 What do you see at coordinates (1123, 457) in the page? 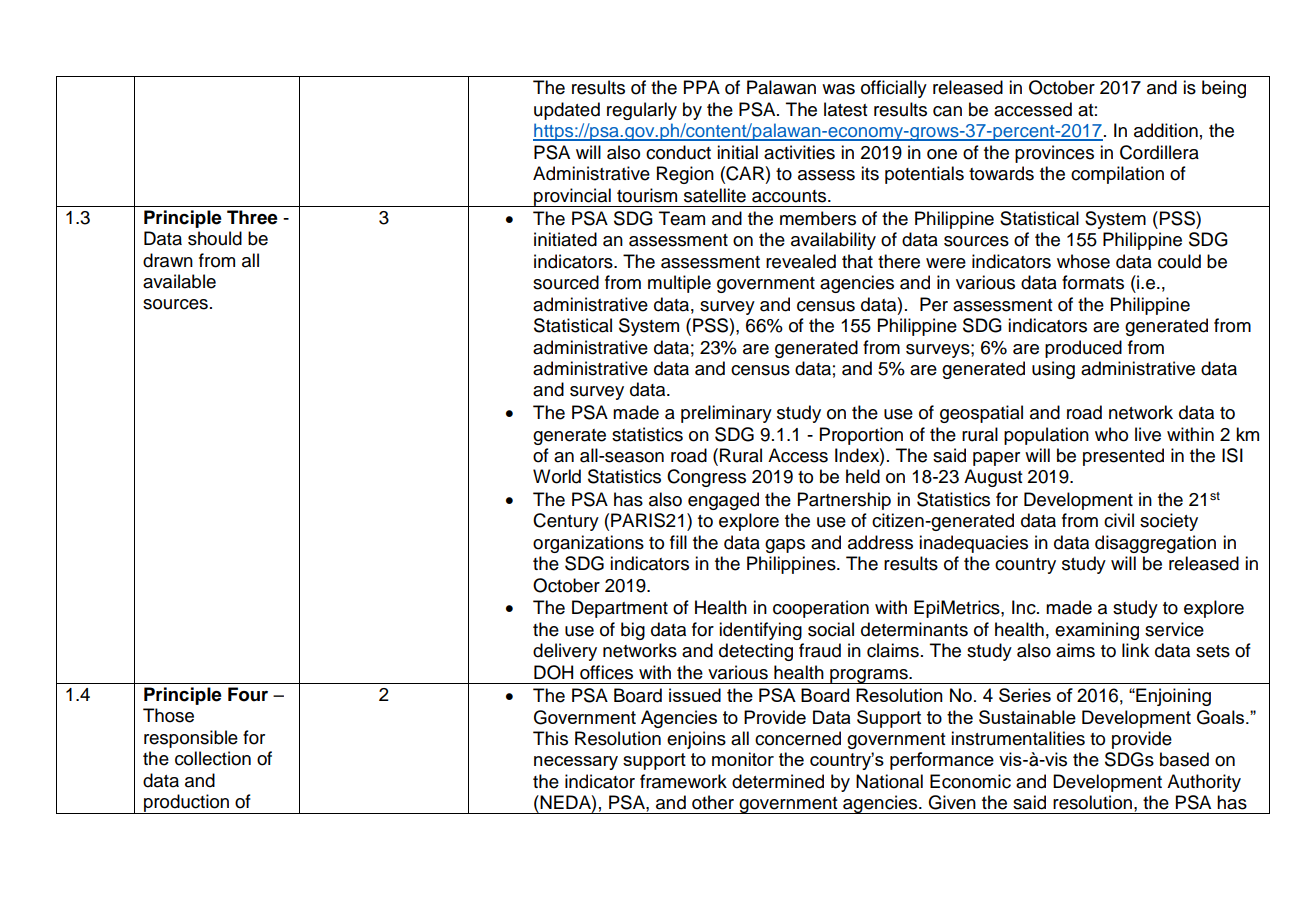
I see `presented` at bounding box center [1123, 457].
